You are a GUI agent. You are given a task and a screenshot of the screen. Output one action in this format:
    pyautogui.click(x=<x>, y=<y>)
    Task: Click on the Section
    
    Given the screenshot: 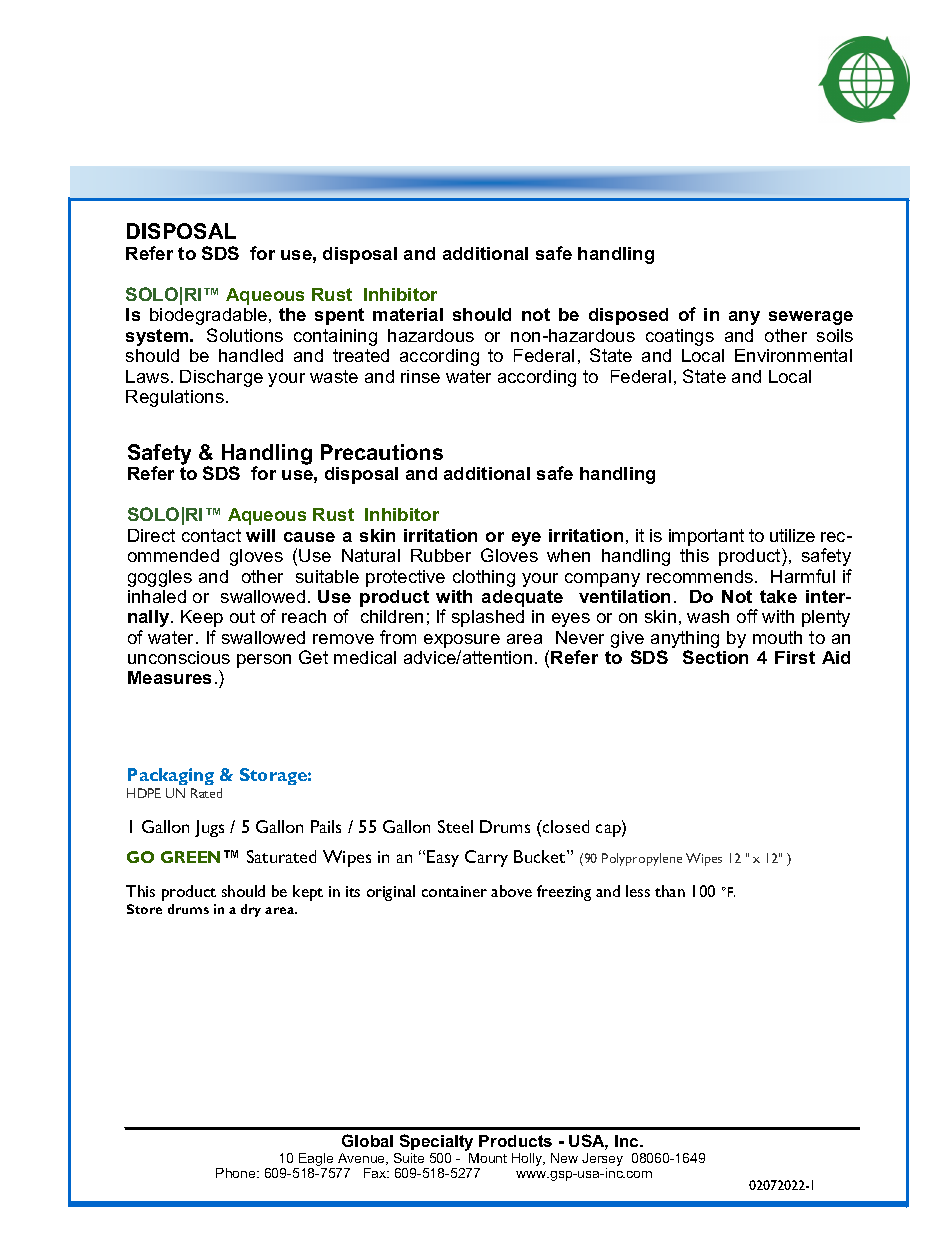 What is the action you would take?
    pyautogui.click(x=715, y=657)
